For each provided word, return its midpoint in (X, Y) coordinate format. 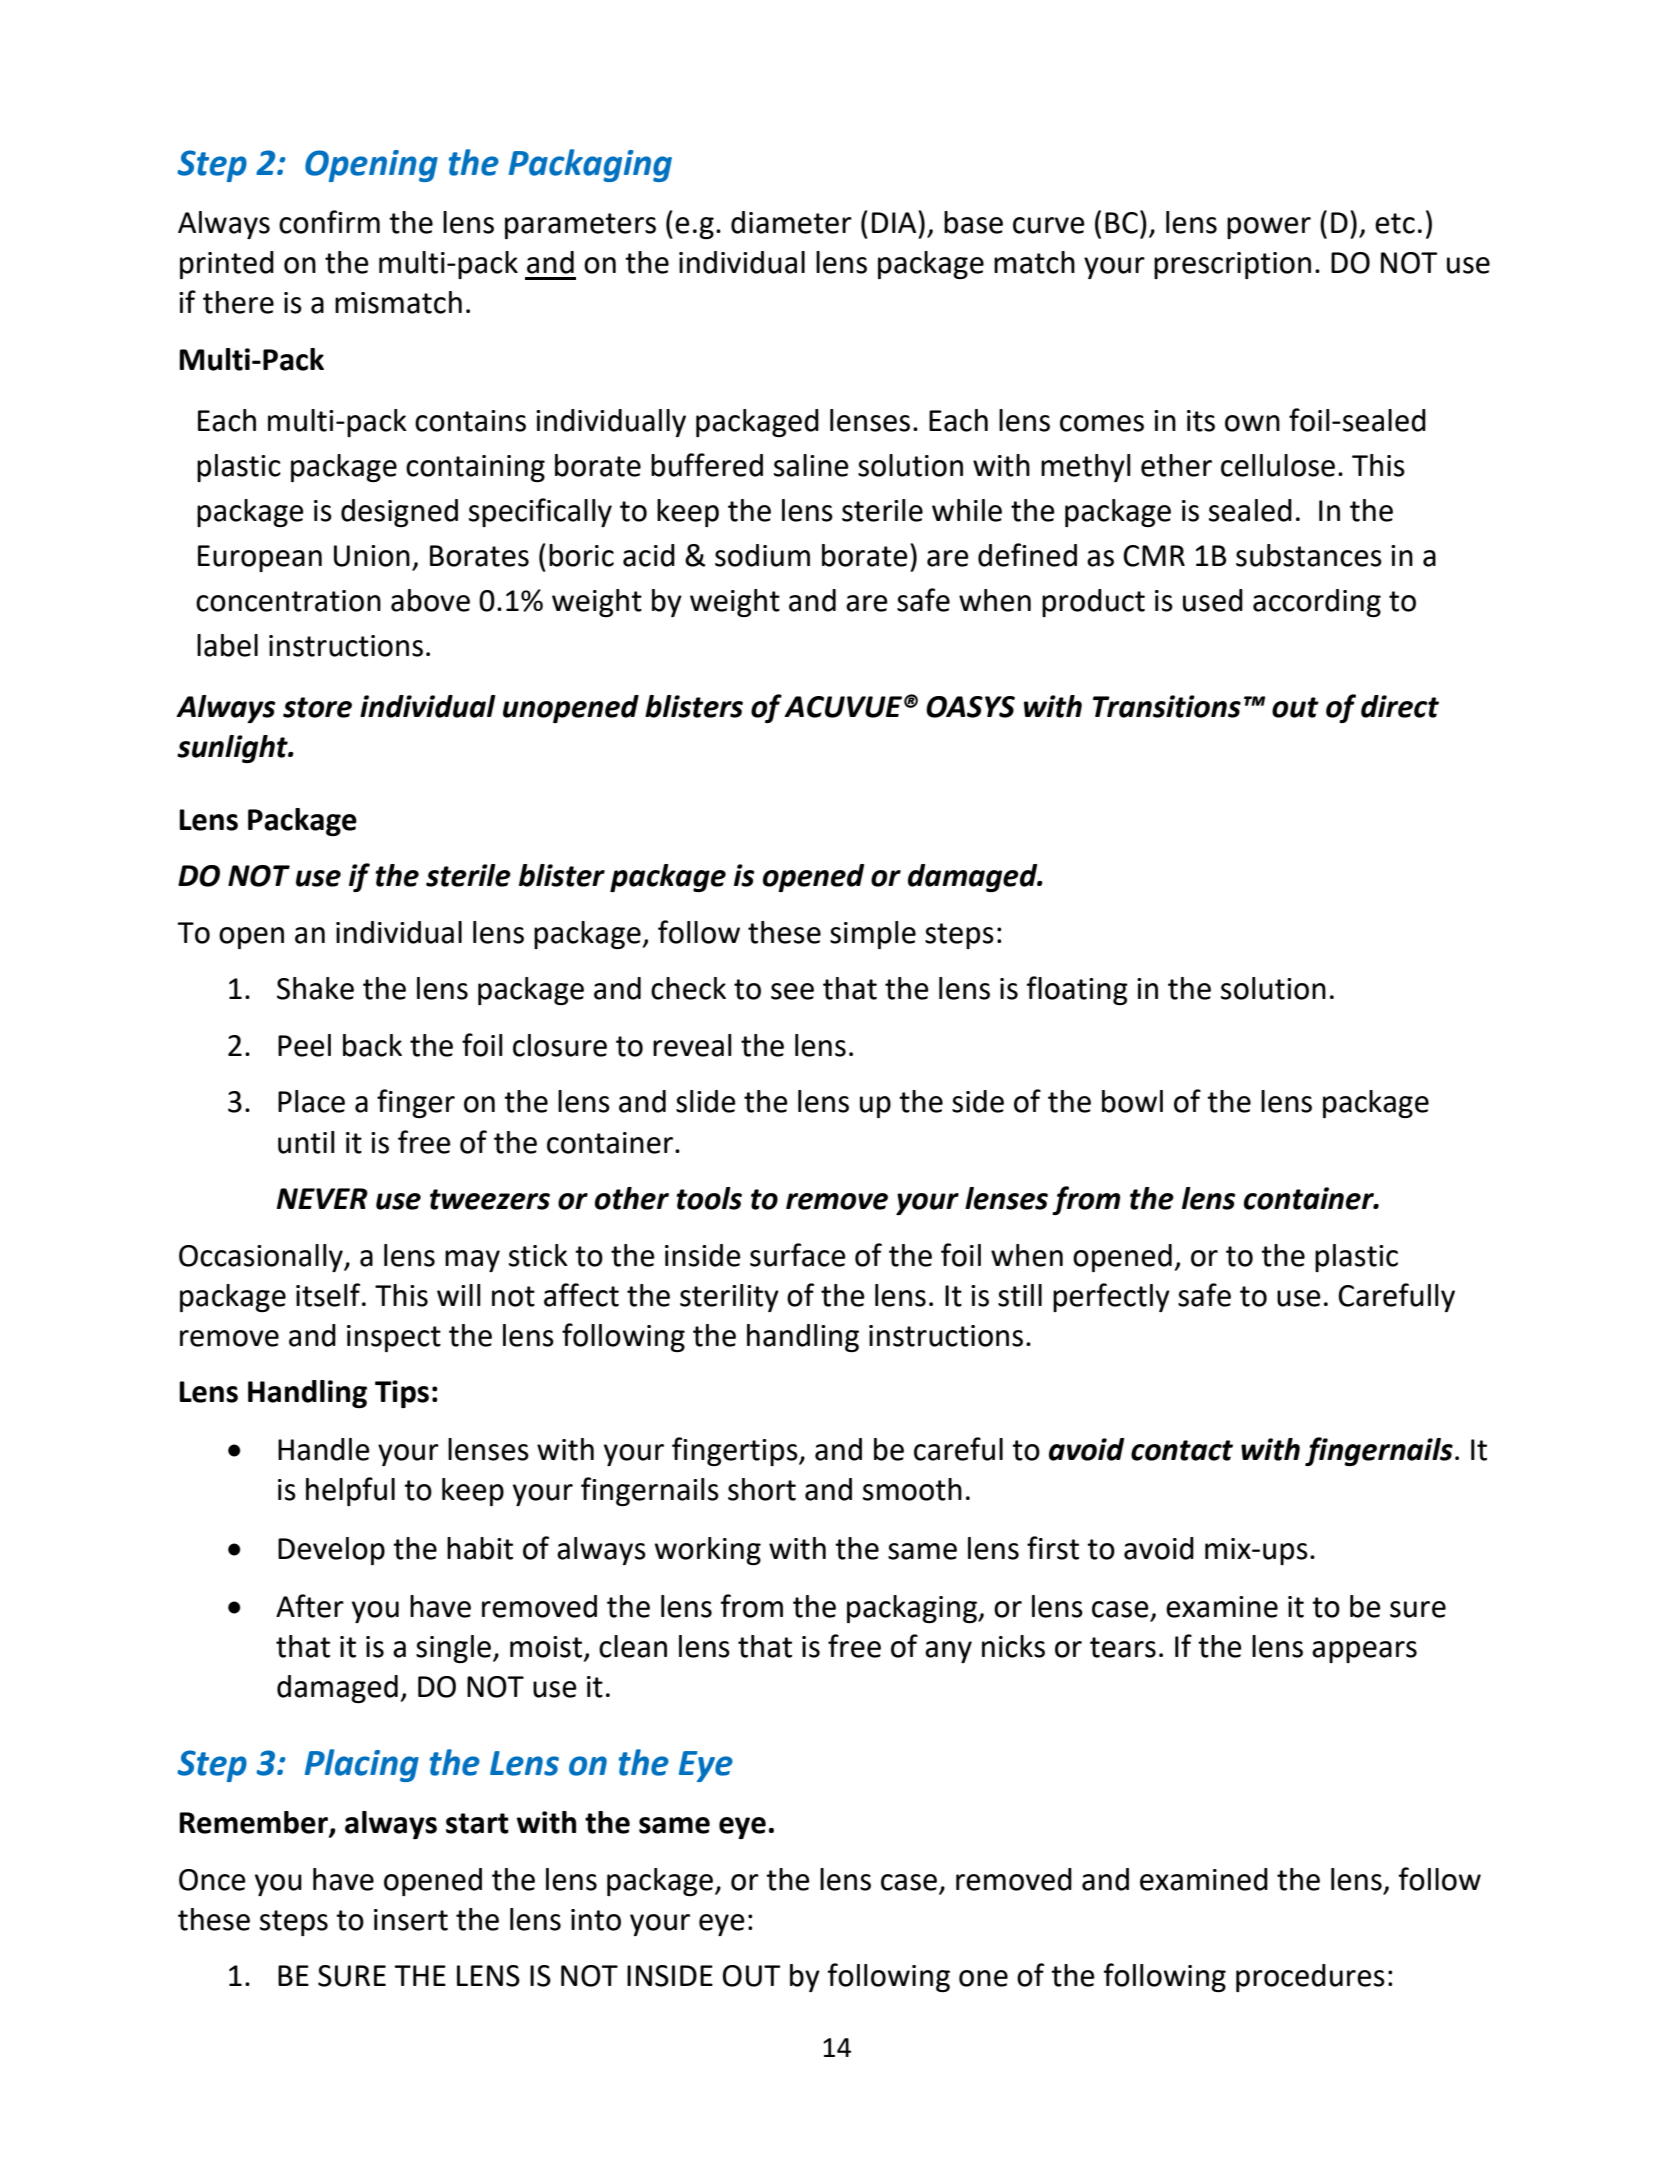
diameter (791, 222)
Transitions (1167, 706)
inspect (394, 1338)
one (983, 1978)
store (317, 707)
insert (411, 1920)
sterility (729, 1298)
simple (873, 935)
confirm (329, 222)
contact (1182, 1450)
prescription (1232, 265)
